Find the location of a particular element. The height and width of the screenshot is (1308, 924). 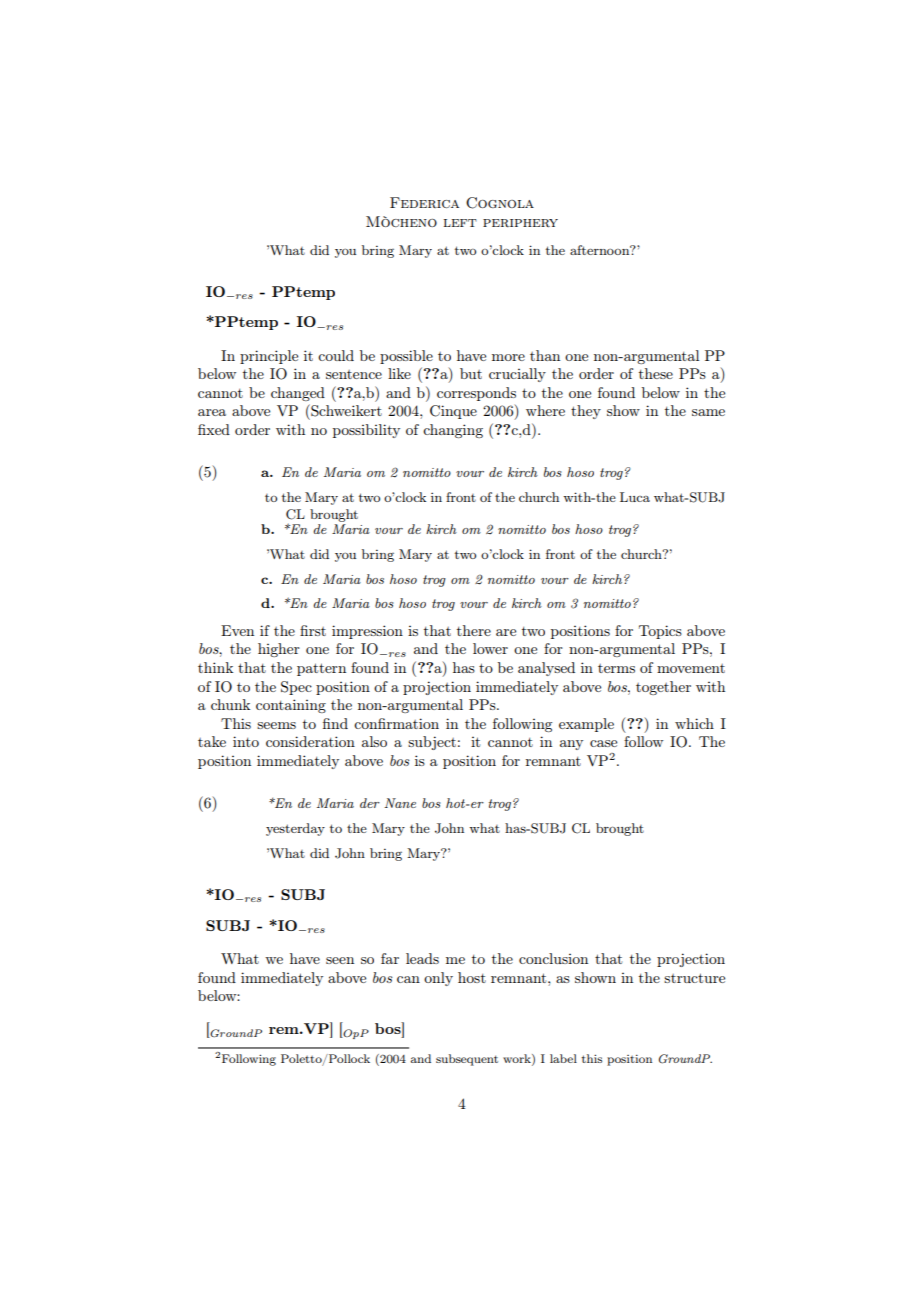

Luca is located at coordinates (635, 497).
